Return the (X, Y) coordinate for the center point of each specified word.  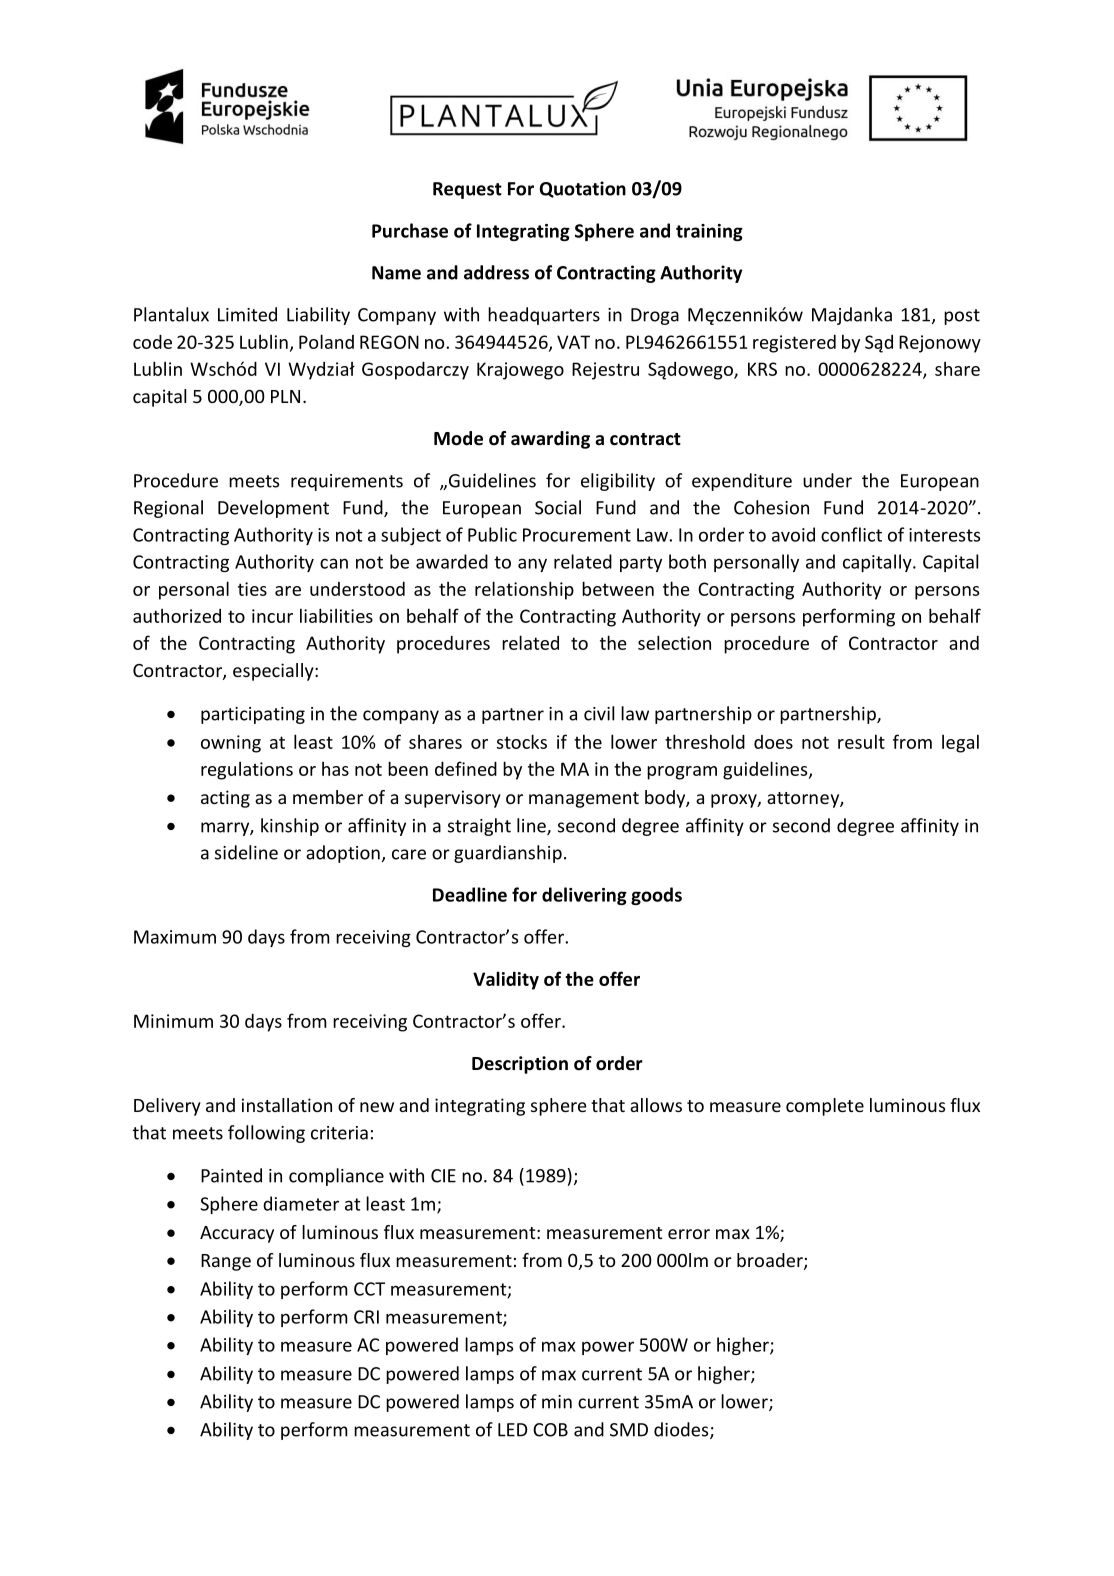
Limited (247, 314)
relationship (524, 590)
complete (825, 1107)
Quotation (583, 189)
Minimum (173, 1021)
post (962, 317)
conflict (851, 534)
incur (272, 616)
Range (226, 1262)
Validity (506, 980)
